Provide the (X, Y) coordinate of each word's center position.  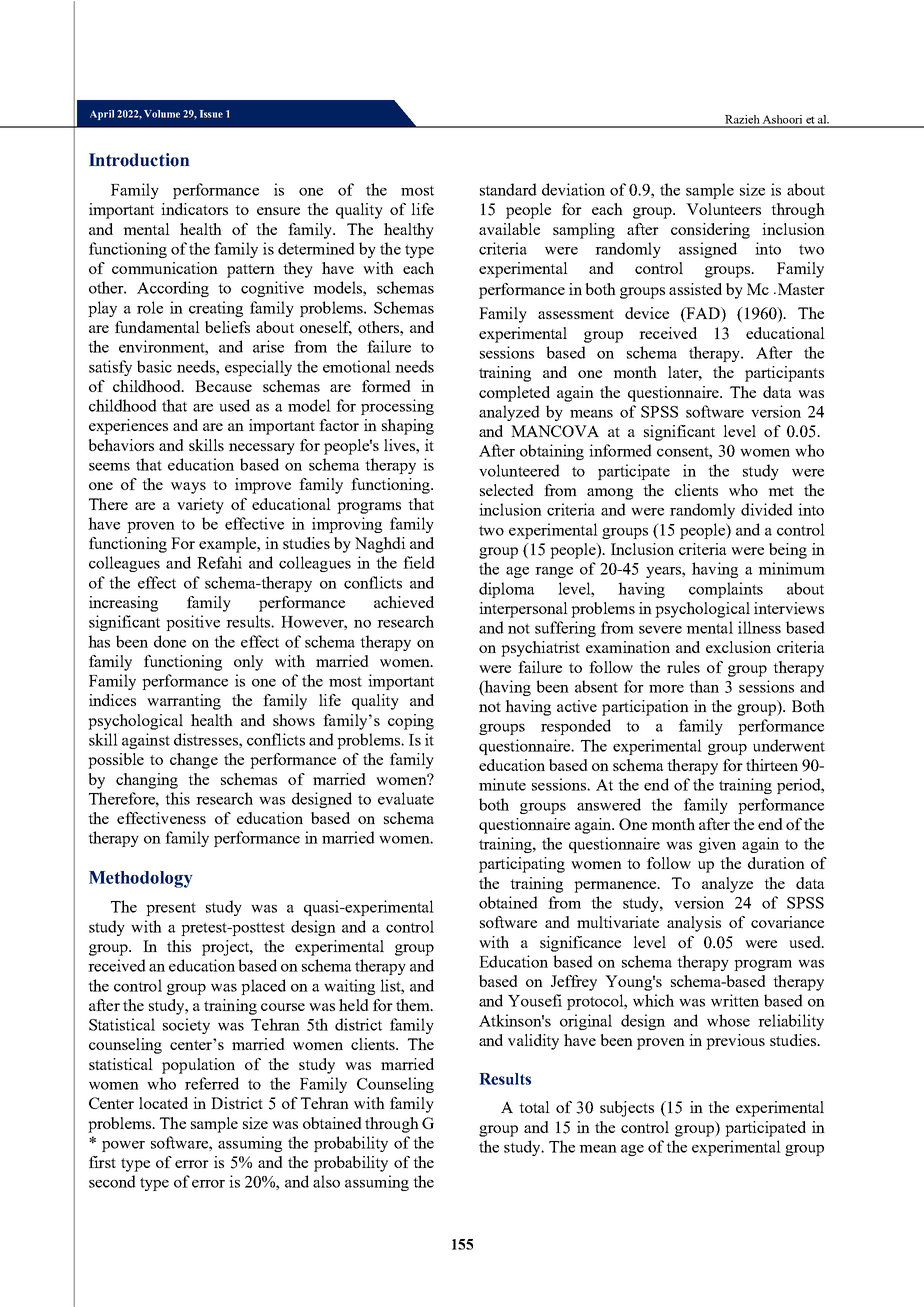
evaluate (406, 798)
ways (188, 488)
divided (767, 509)
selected (507, 490)
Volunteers (723, 209)
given (717, 845)
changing (147, 781)
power (123, 1146)
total (534, 1107)
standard (508, 189)
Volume (162, 114)
